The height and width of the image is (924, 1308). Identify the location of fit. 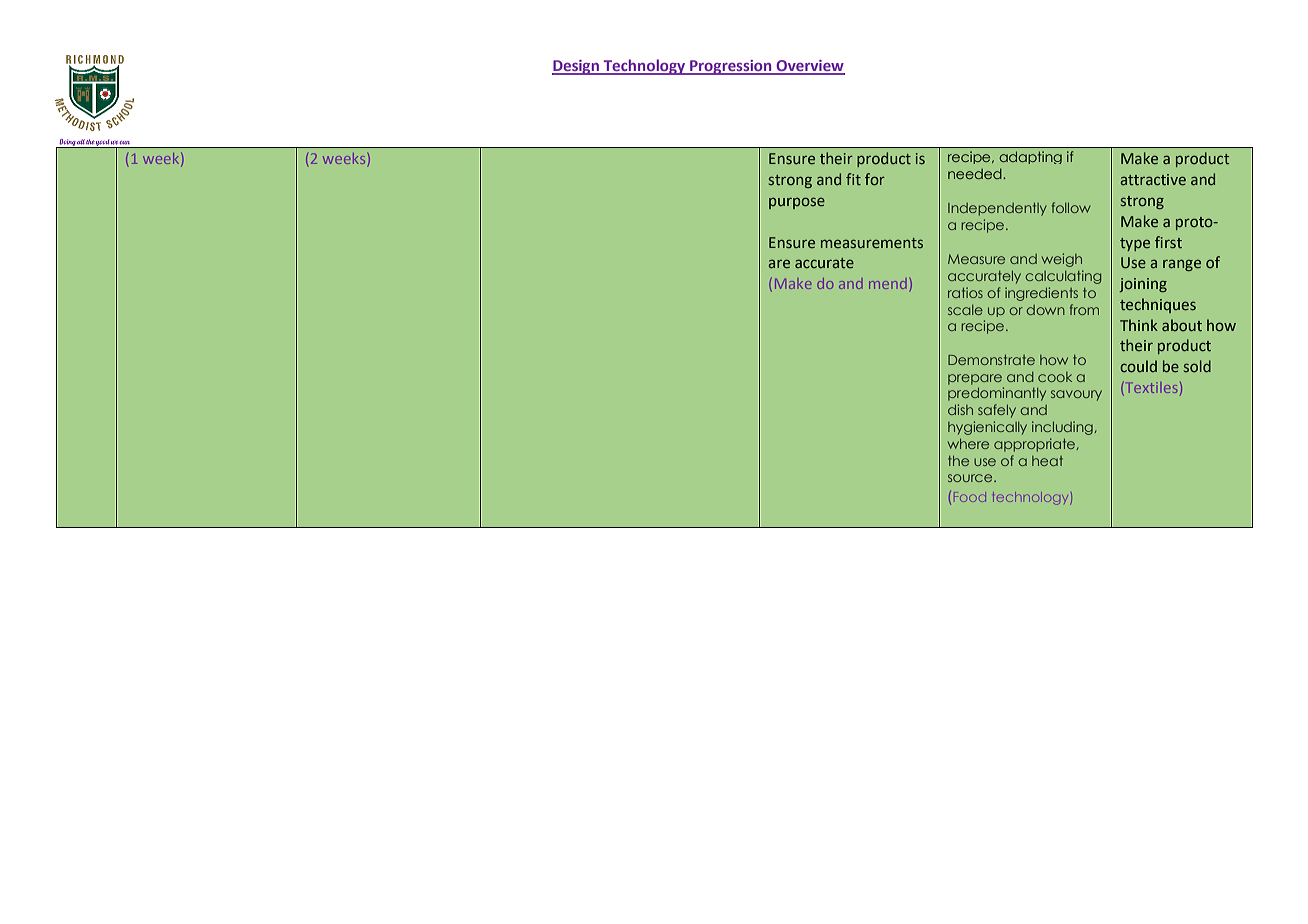
(853, 179).
